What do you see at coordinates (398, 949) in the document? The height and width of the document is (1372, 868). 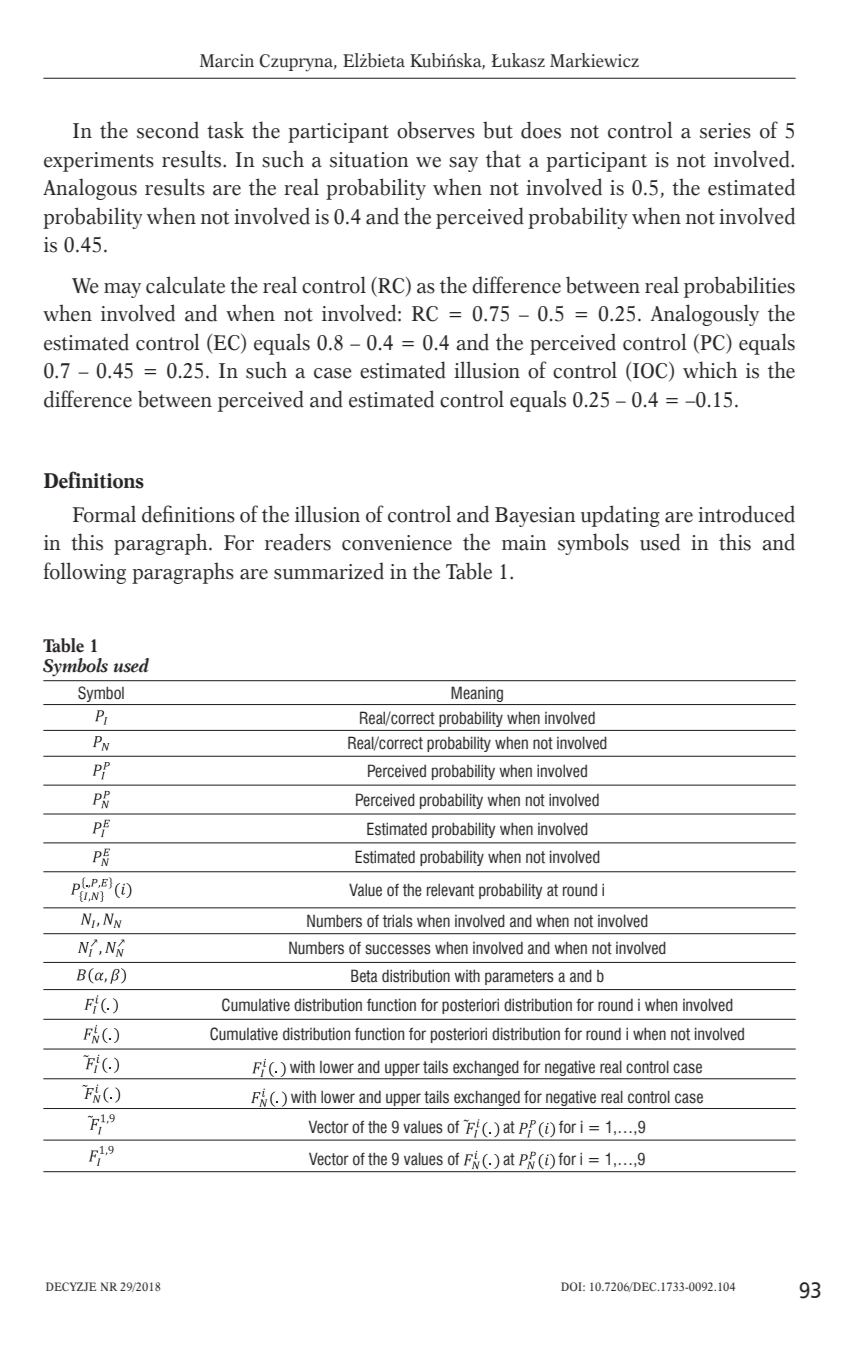 I see `successes` at bounding box center [398, 949].
